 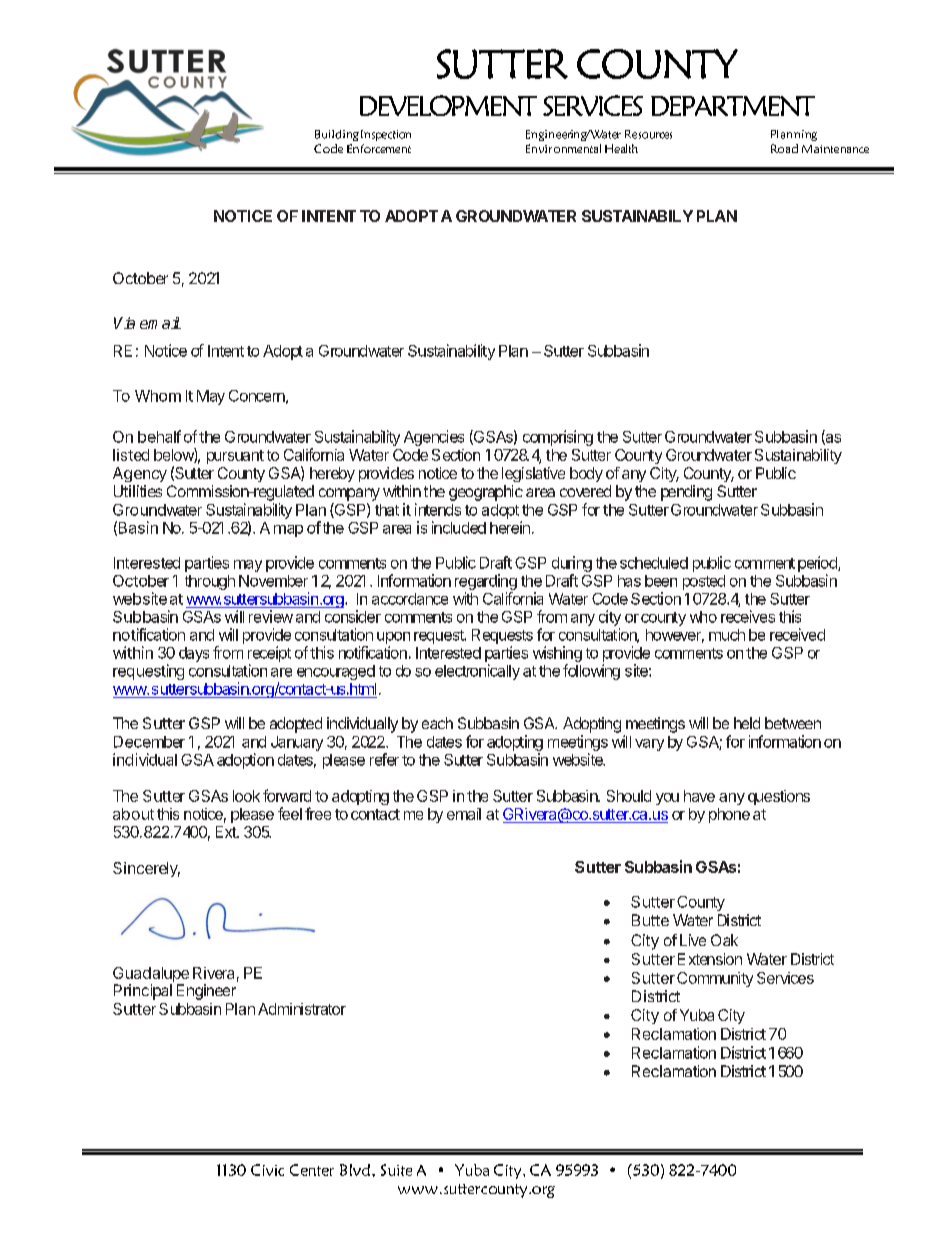 What do you see at coordinates (724, 940) in the page?
I see `Oak` at bounding box center [724, 940].
